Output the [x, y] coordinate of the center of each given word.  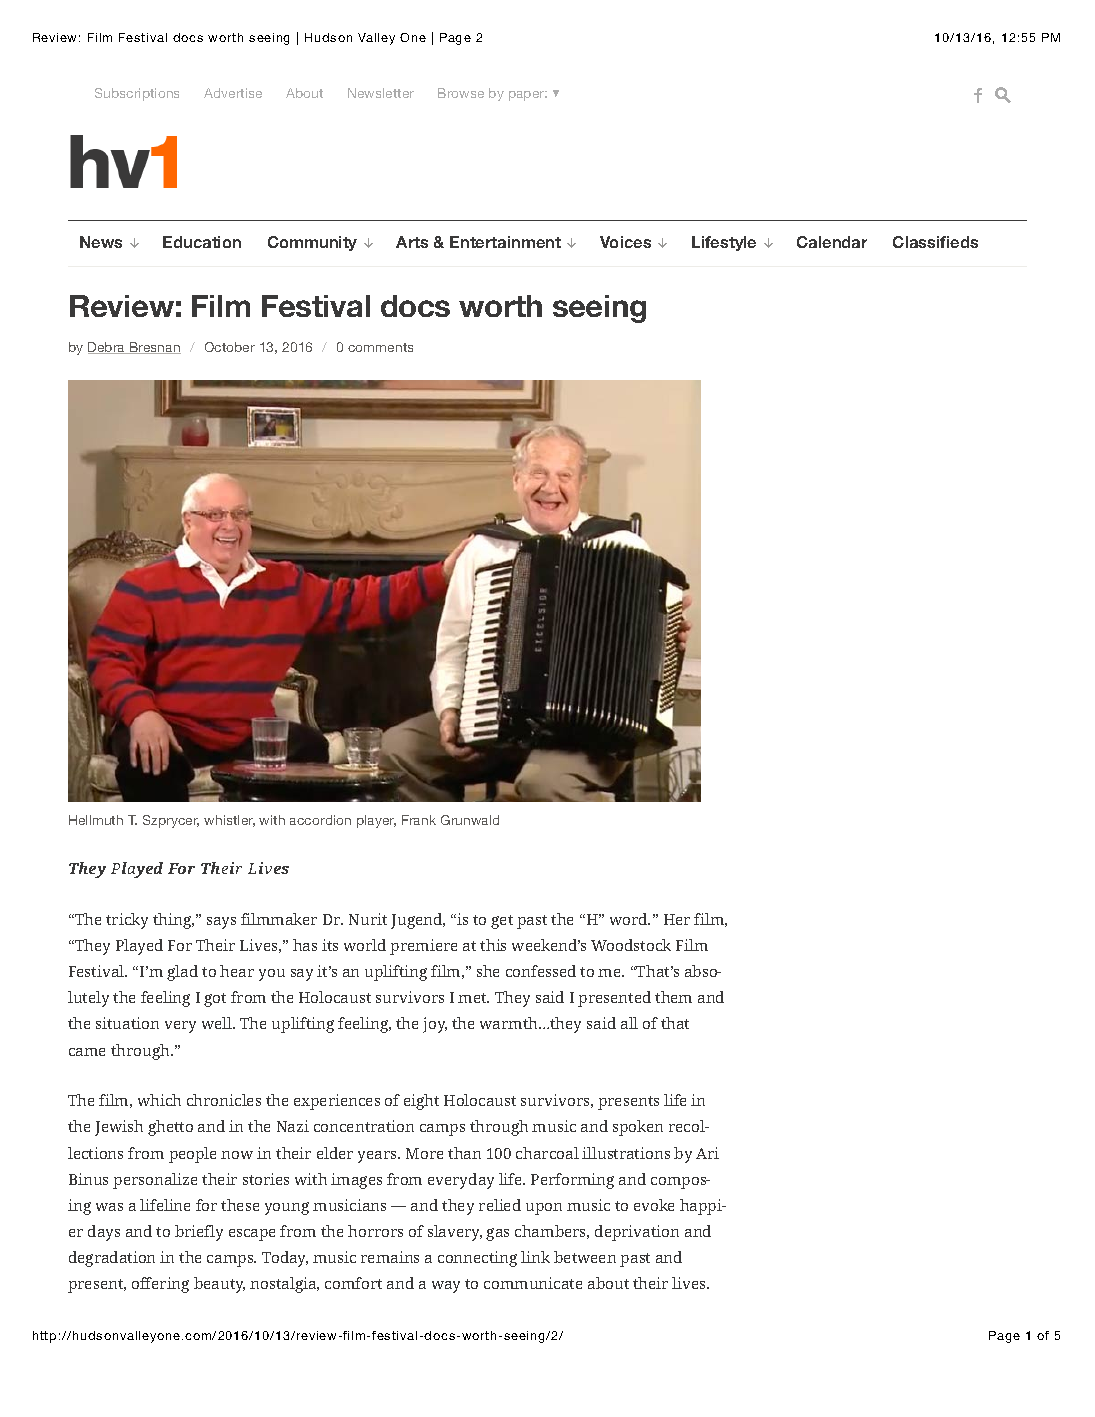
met [473, 998]
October [230, 347]
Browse [461, 93]
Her [677, 919]
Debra [108, 348]
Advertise [233, 93]
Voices [625, 242]
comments [380, 347]
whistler [229, 821]
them [673, 997]
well [218, 1023]
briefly [199, 1233]
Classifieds [935, 242]
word [630, 919]
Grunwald [470, 820]
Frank [419, 820]
